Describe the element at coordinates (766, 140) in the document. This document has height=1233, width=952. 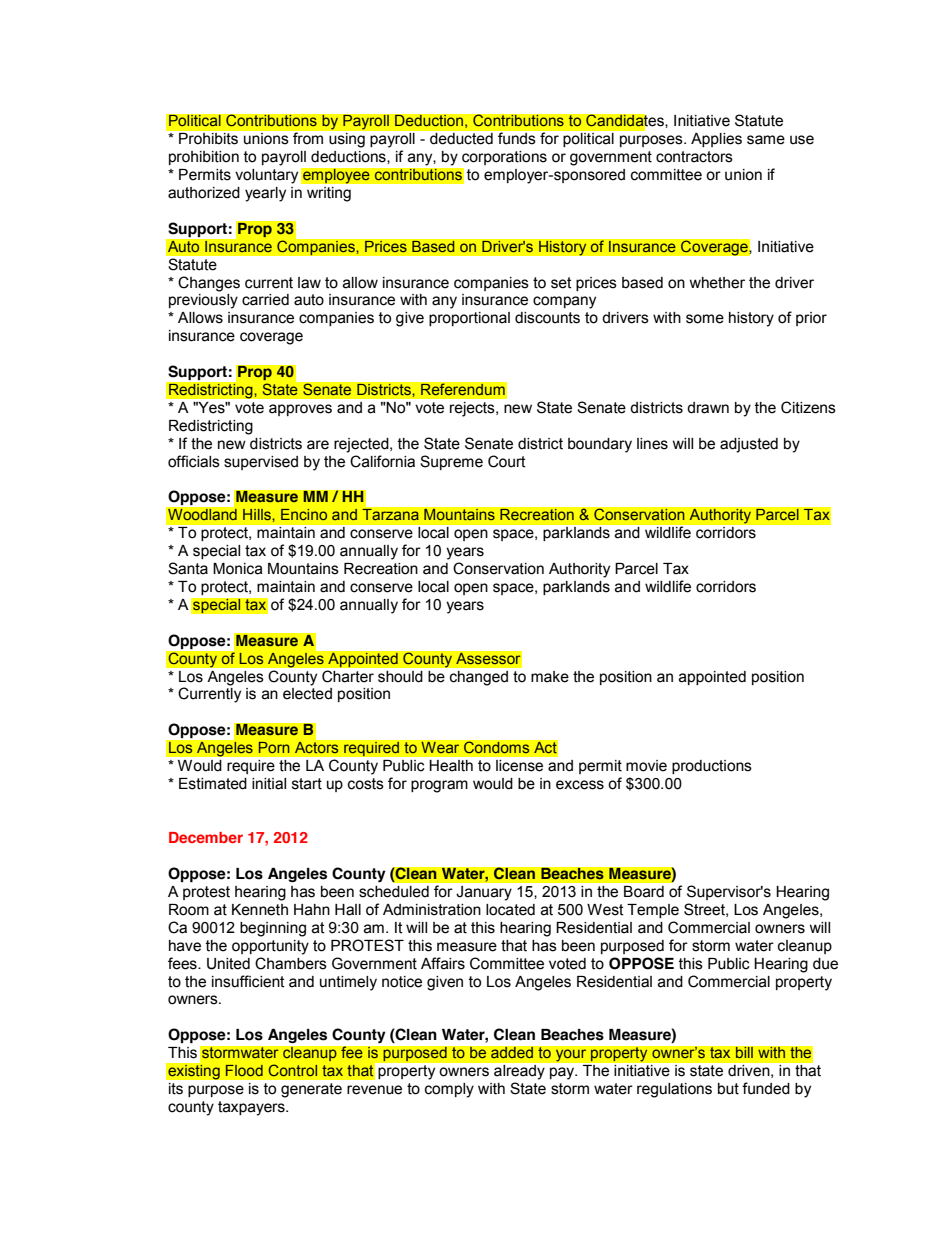
I see `same` at that location.
